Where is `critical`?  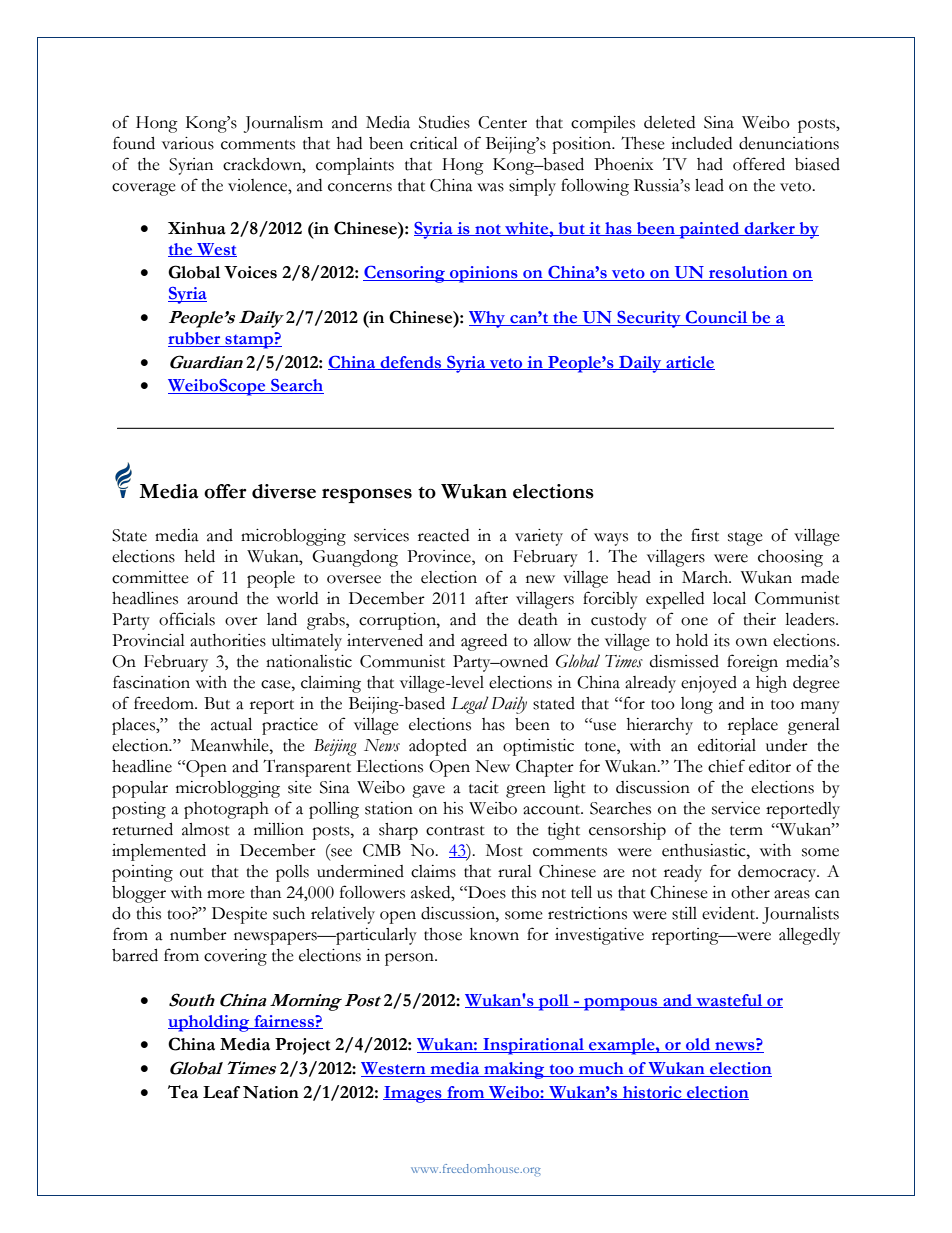
critical is located at coordinates (434, 143).
